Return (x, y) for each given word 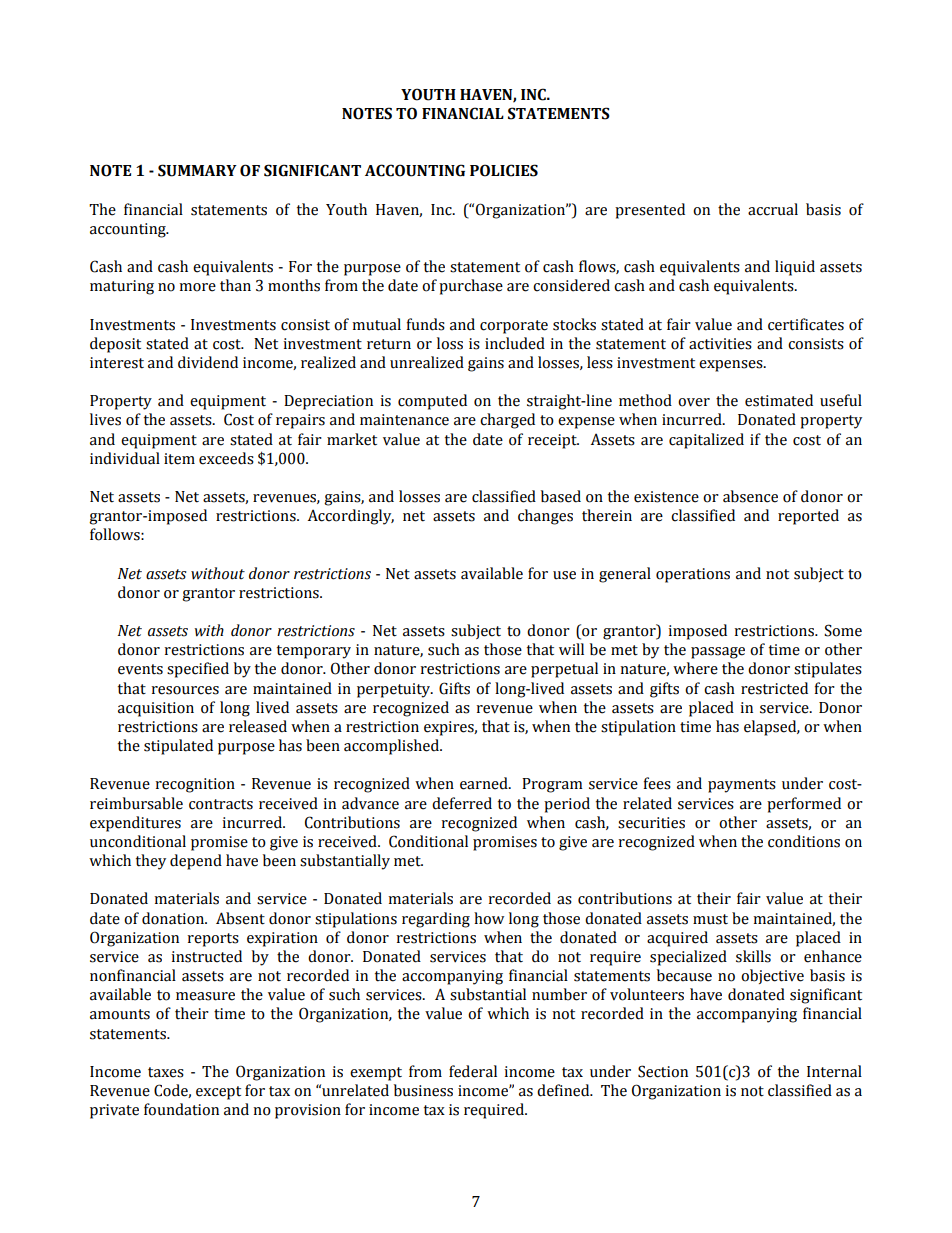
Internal (834, 1071)
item (179, 459)
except (218, 1093)
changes (545, 517)
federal (473, 1071)
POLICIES (504, 170)
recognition (195, 785)
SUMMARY (197, 170)
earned (485, 783)
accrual (773, 209)
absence (750, 496)
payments (742, 786)
